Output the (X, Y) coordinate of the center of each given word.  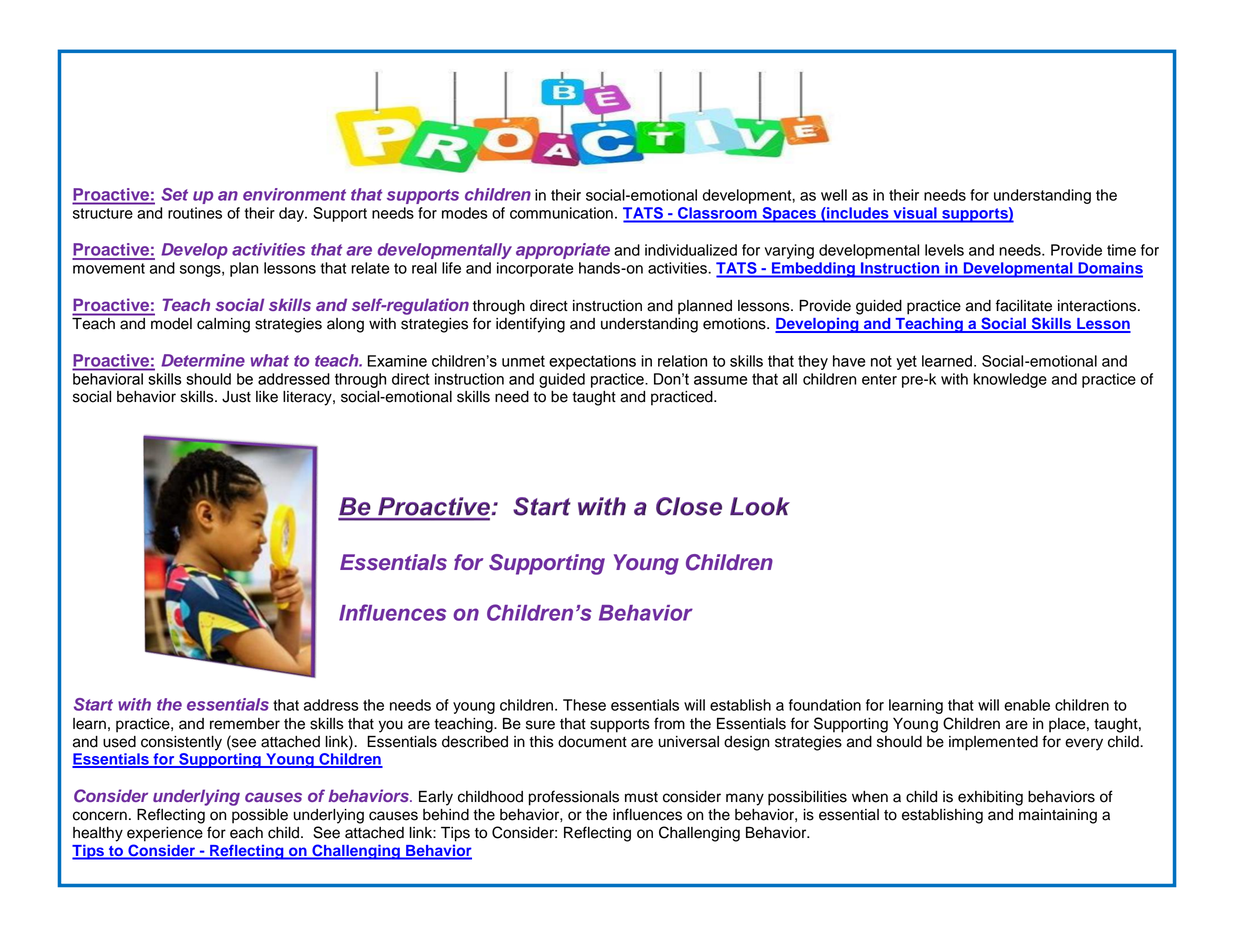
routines (195, 213)
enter (879, 379)
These (584, 705)
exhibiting (990, 798)
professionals (574, 798)
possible (260, 816)
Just (236, 397)
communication (561, 213)
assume (720, 380)
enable (1027, 705)
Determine (203, 360)
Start (93, 704)
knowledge (1010, 380)
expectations (592, 362)
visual (915, 213)
